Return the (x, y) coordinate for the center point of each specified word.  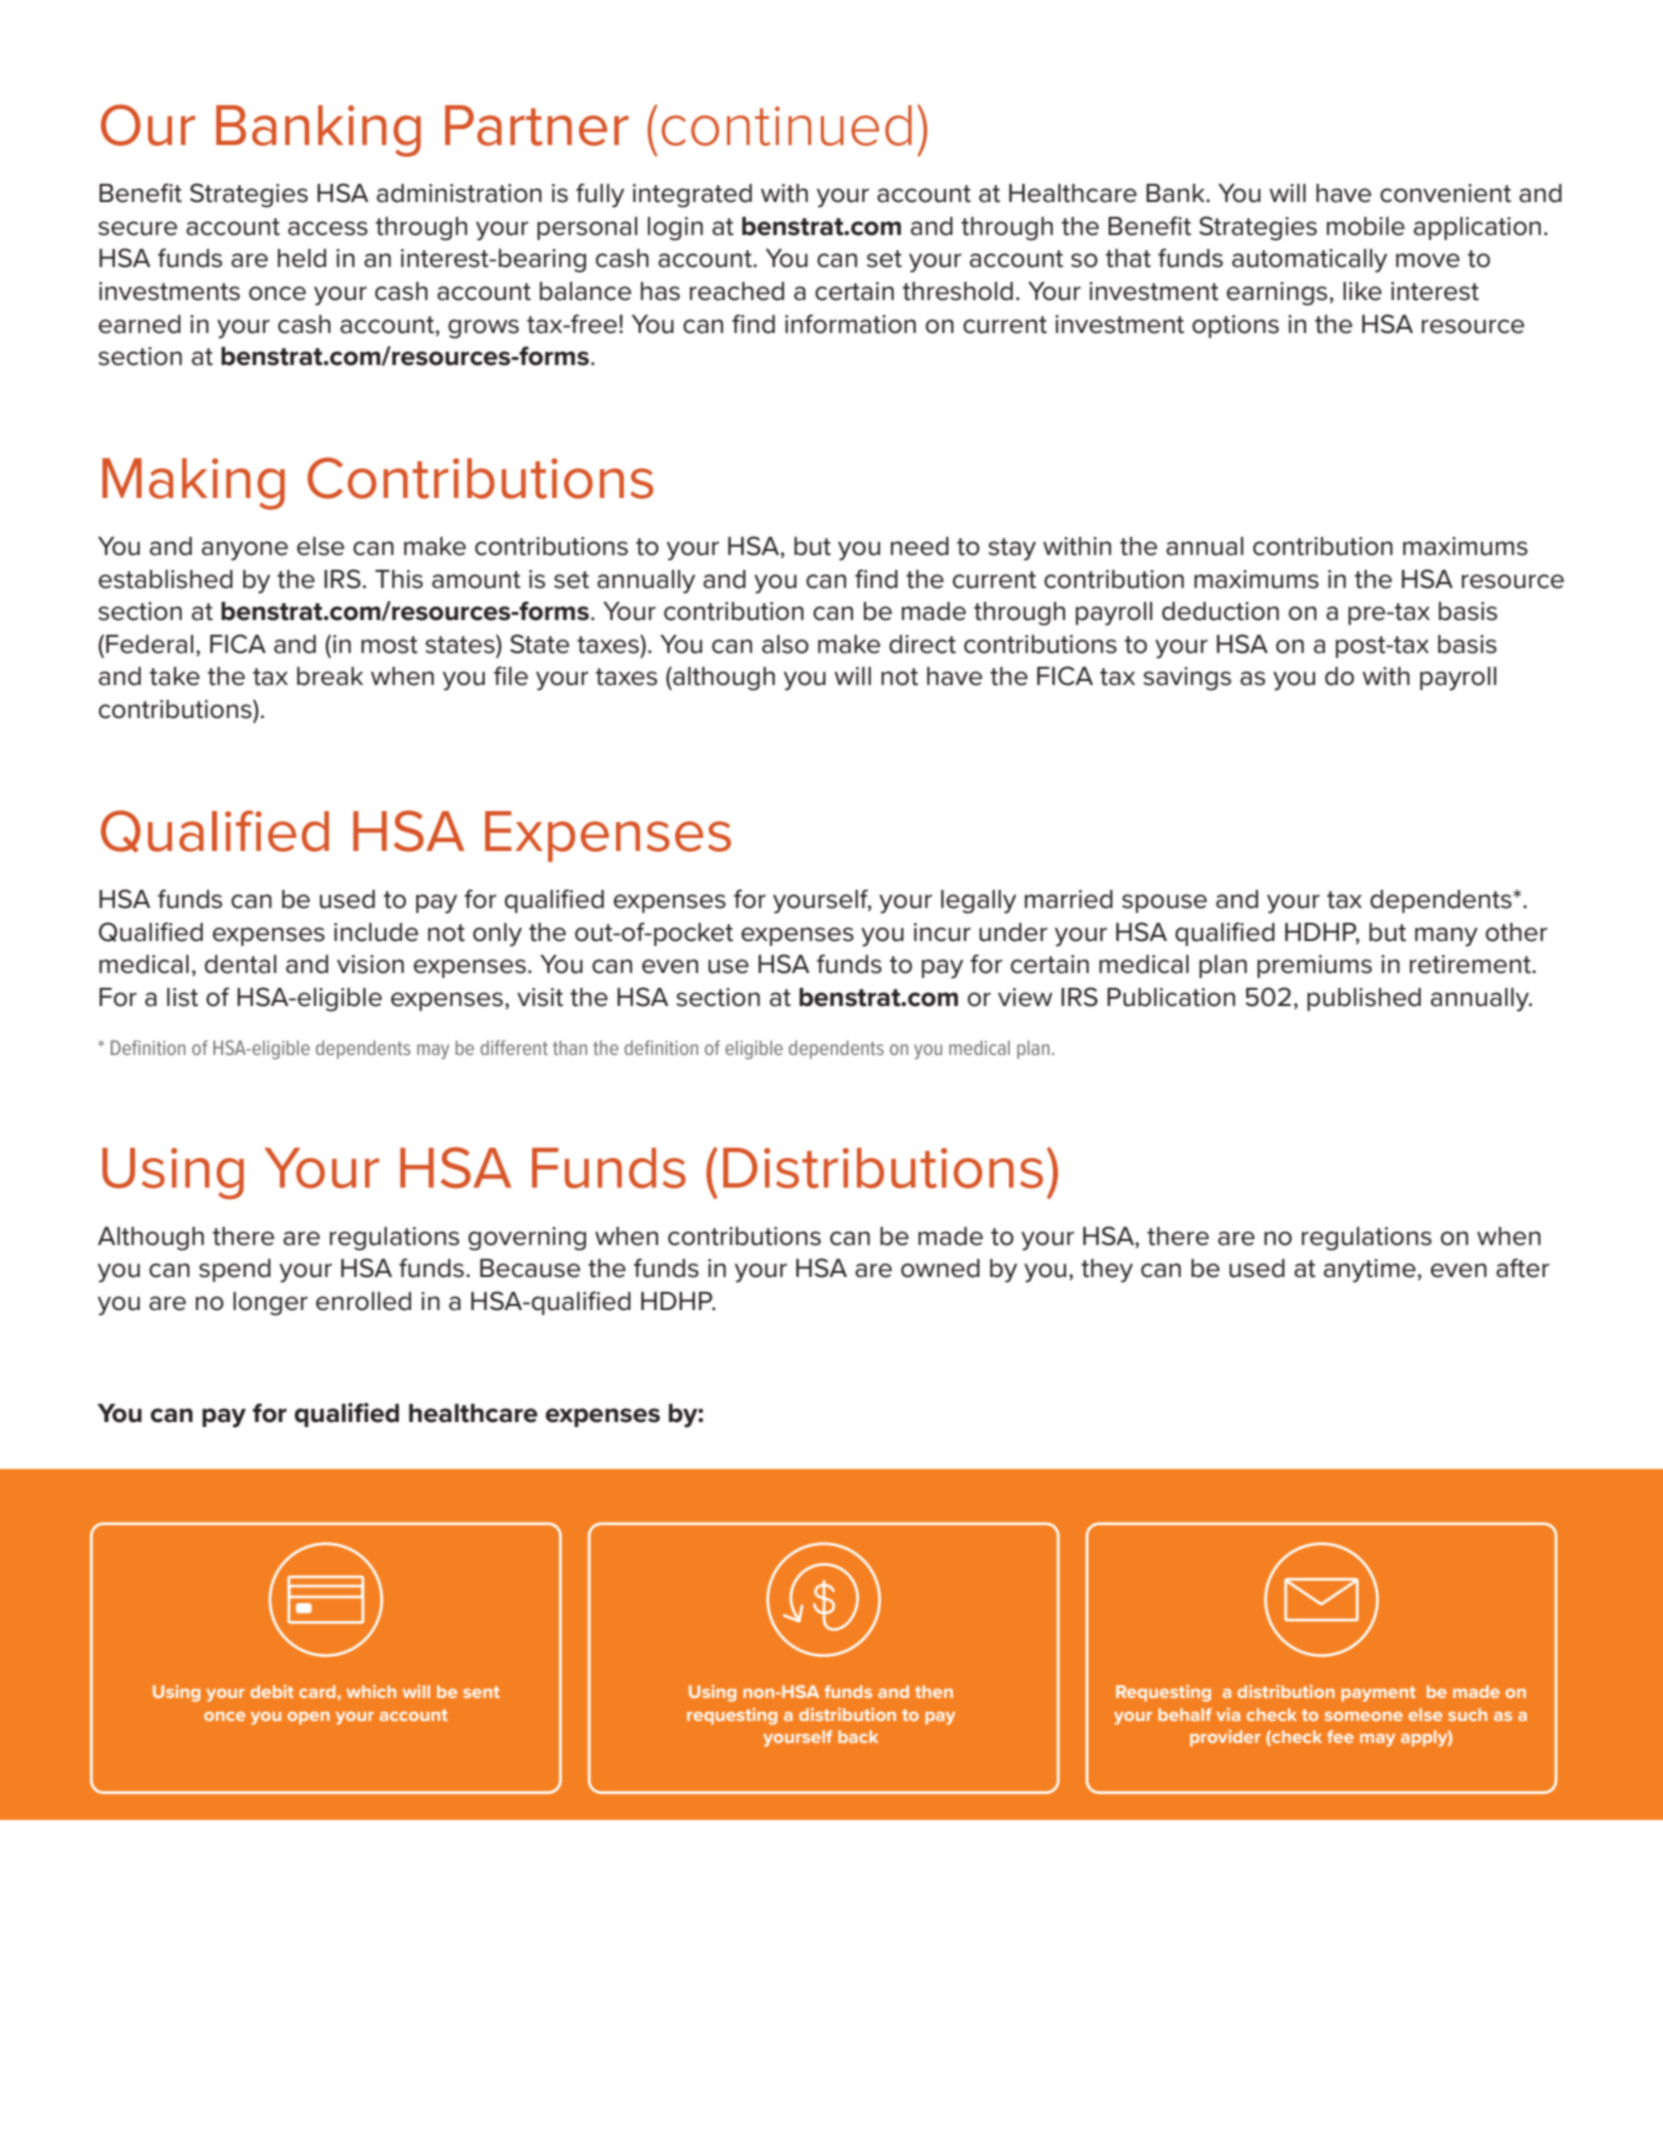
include (376, 932)
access (328, 228)
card (318, 1691)
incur (942, 932)
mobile (1366, 226)
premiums (1314, 966)
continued (787, 125)
